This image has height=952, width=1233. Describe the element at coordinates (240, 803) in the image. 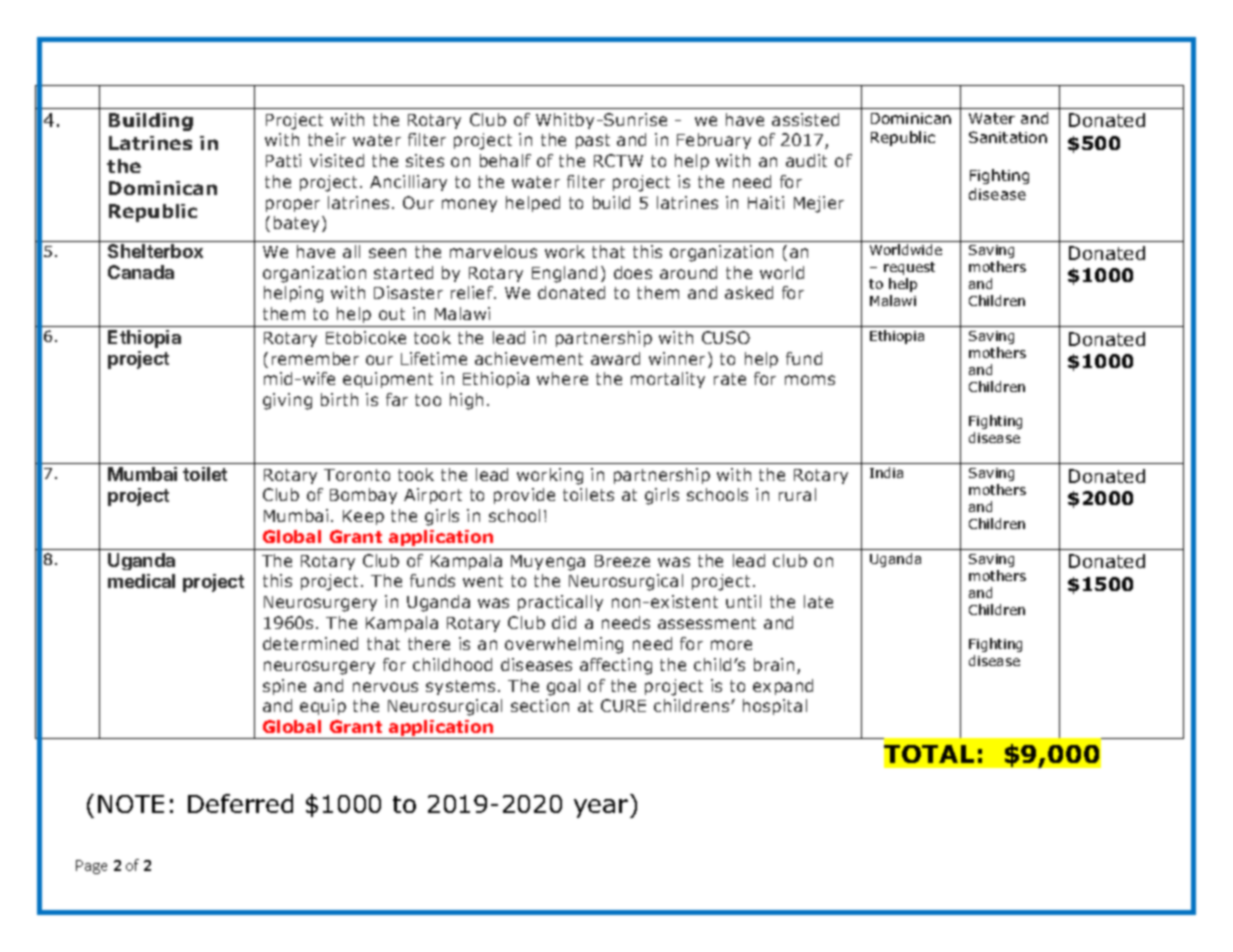

I see `Deferred` at that location.
